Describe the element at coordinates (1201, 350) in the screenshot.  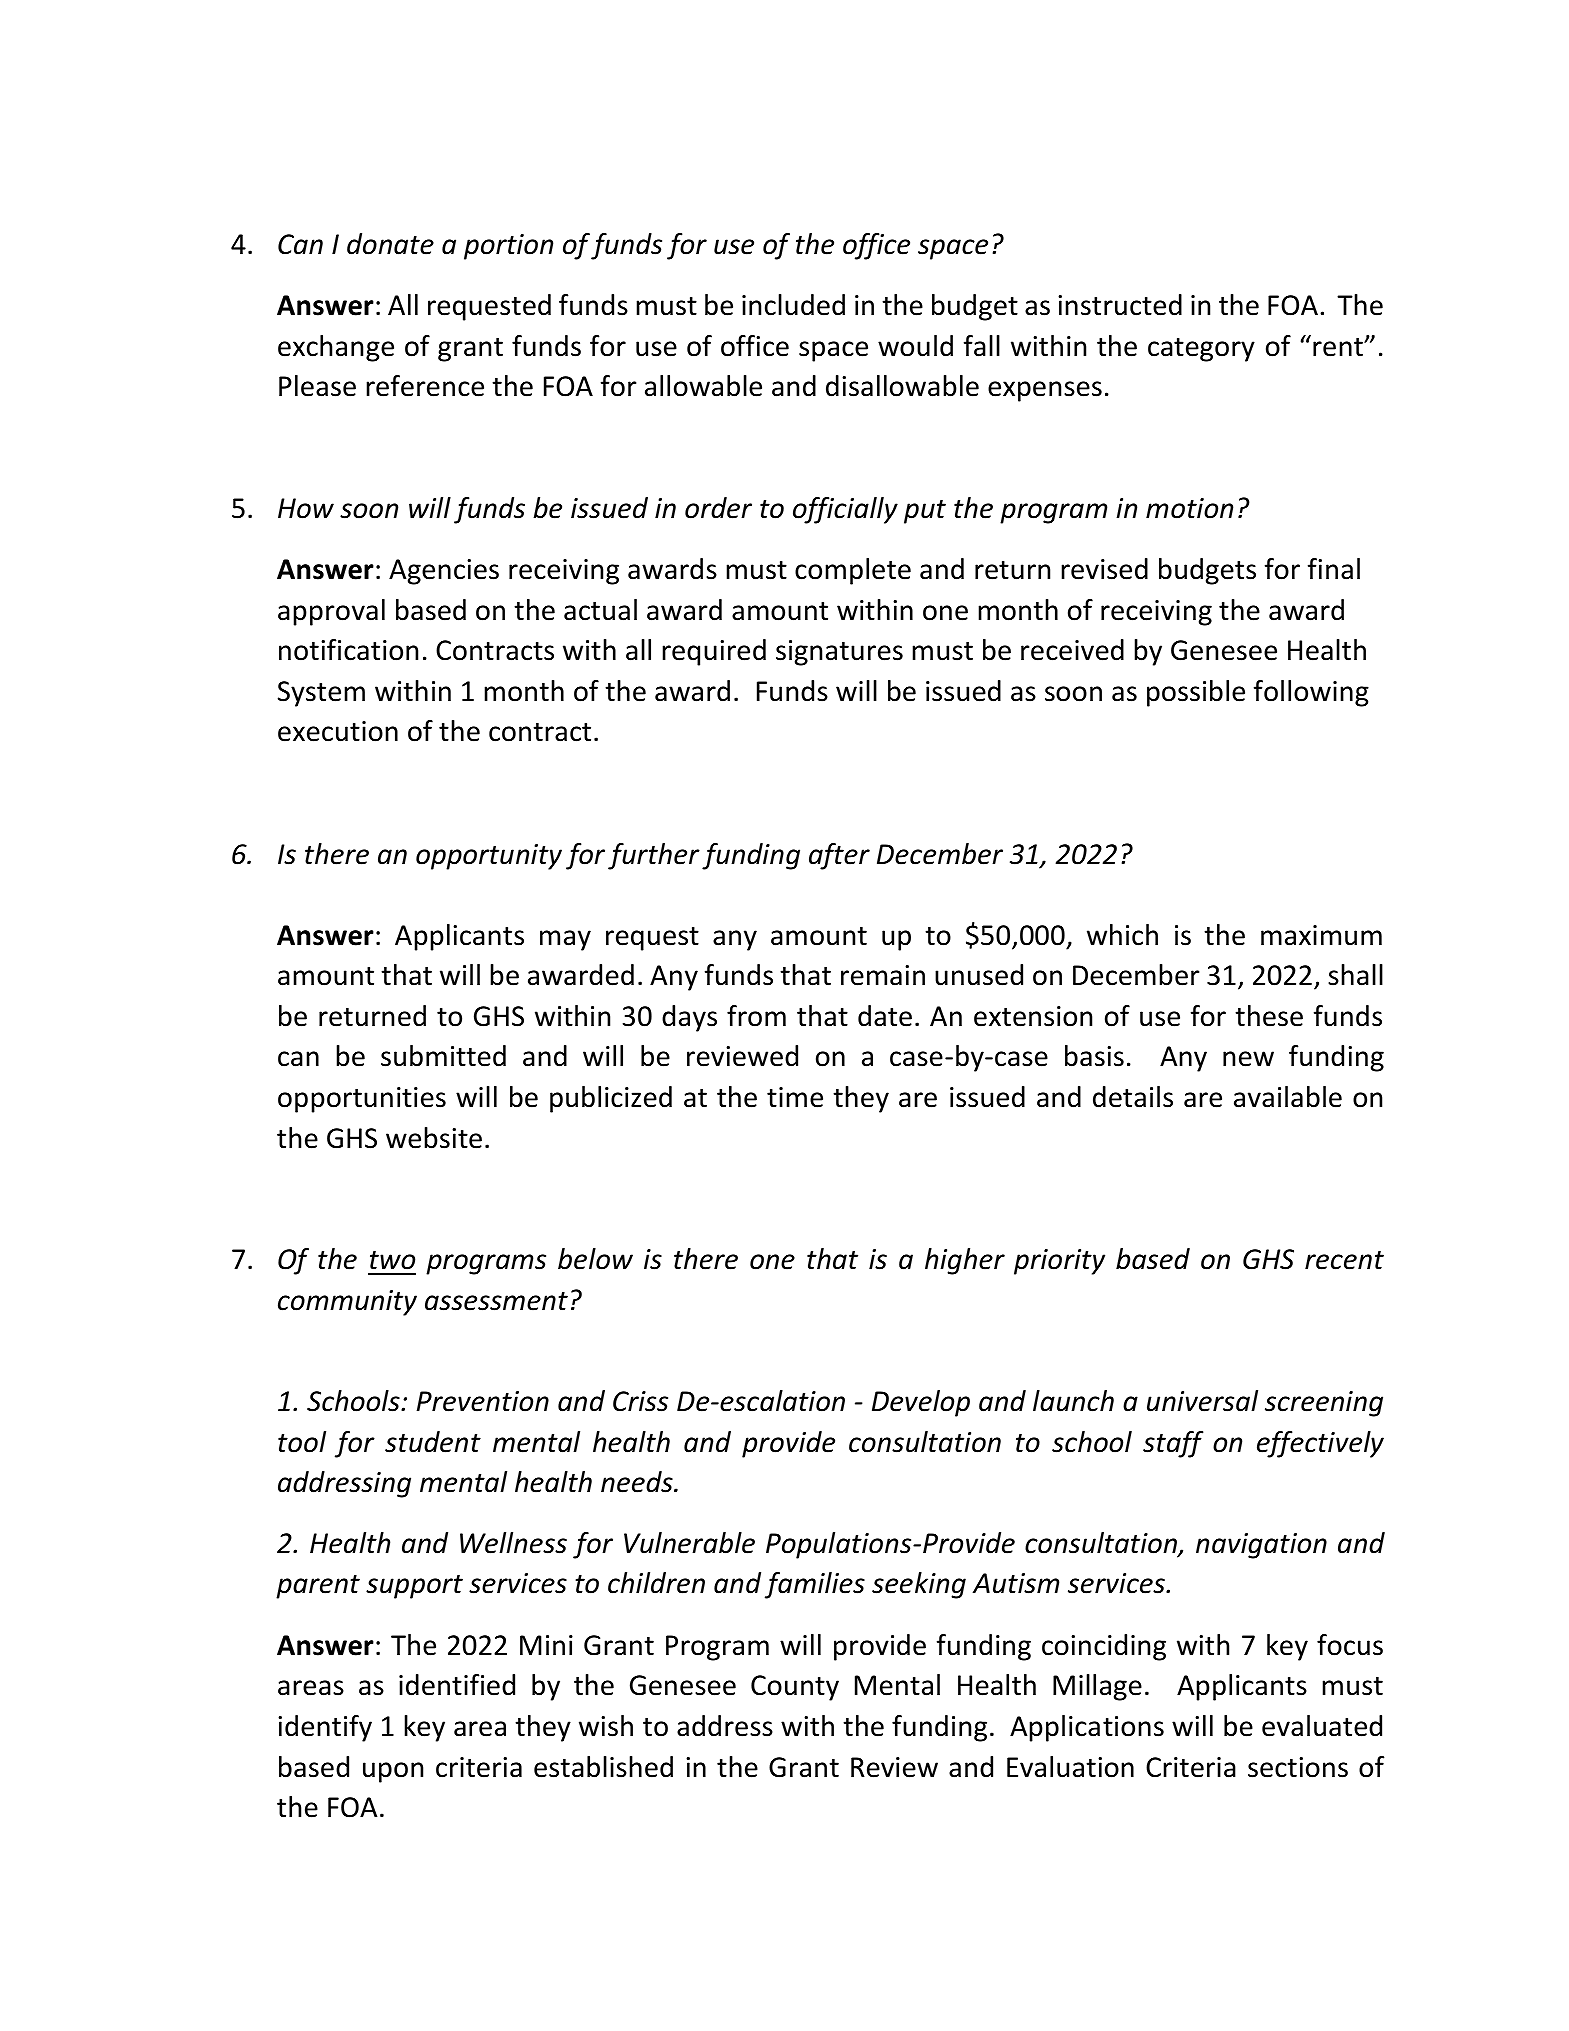
I see `category` at that location.
